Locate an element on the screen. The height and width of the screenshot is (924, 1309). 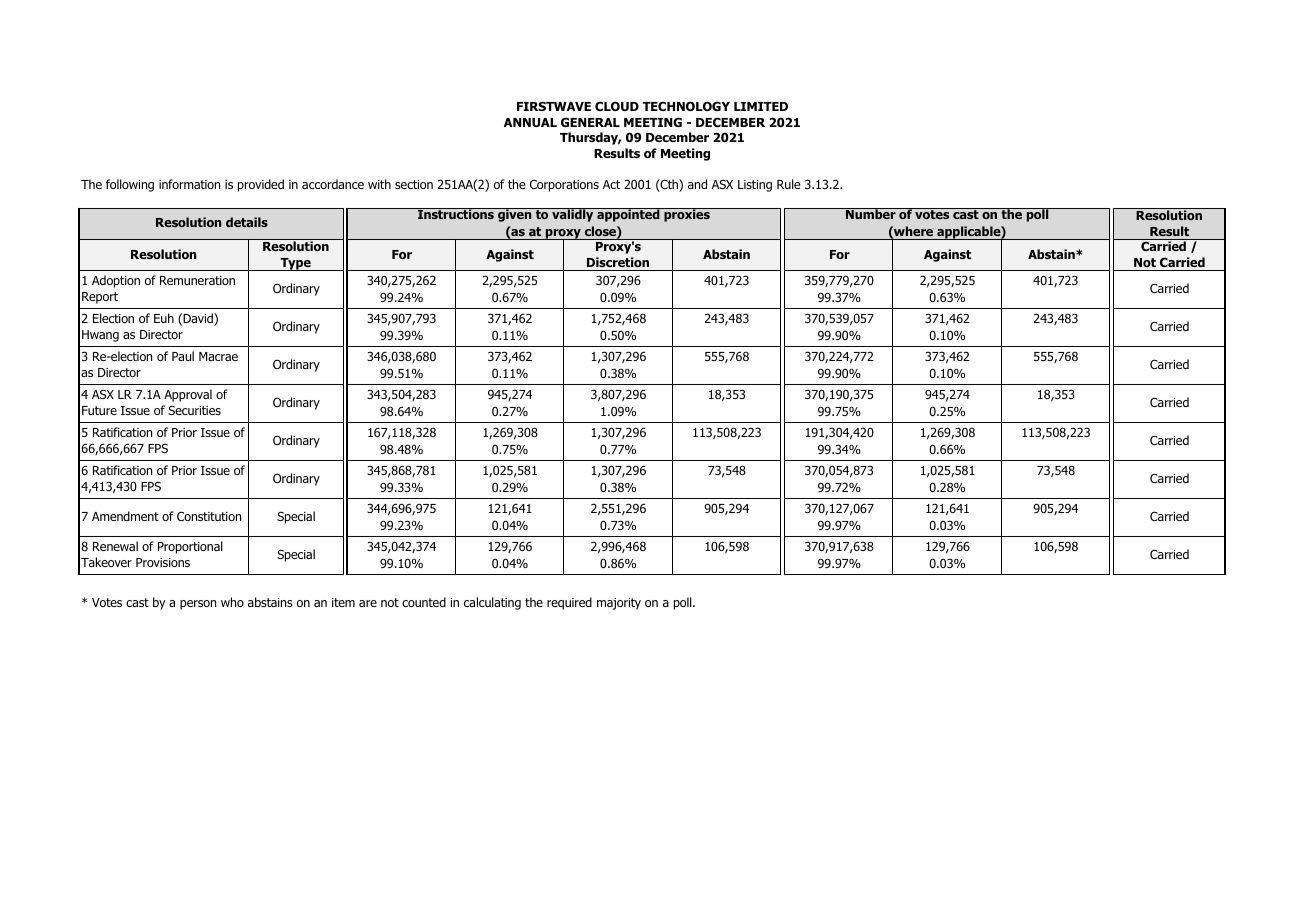
majority is located at coordinates (619, 604).
